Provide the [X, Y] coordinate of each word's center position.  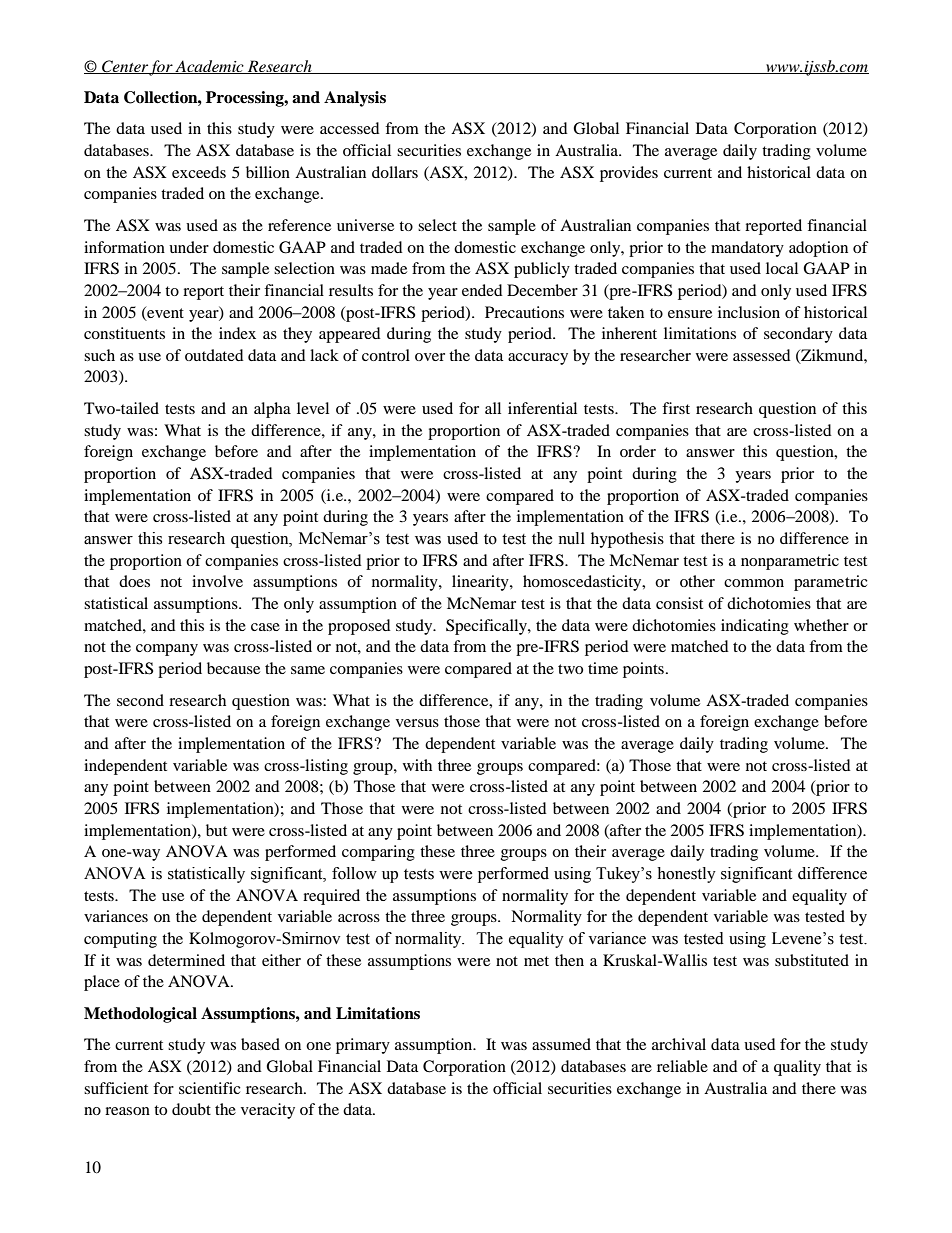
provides [629, 174]
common [754, 583]
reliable [682, 1066]
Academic [210, 67]
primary [363, 1046]
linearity [481, 583]
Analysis [355, 99]
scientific [210, 1088]
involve [217, 581]
